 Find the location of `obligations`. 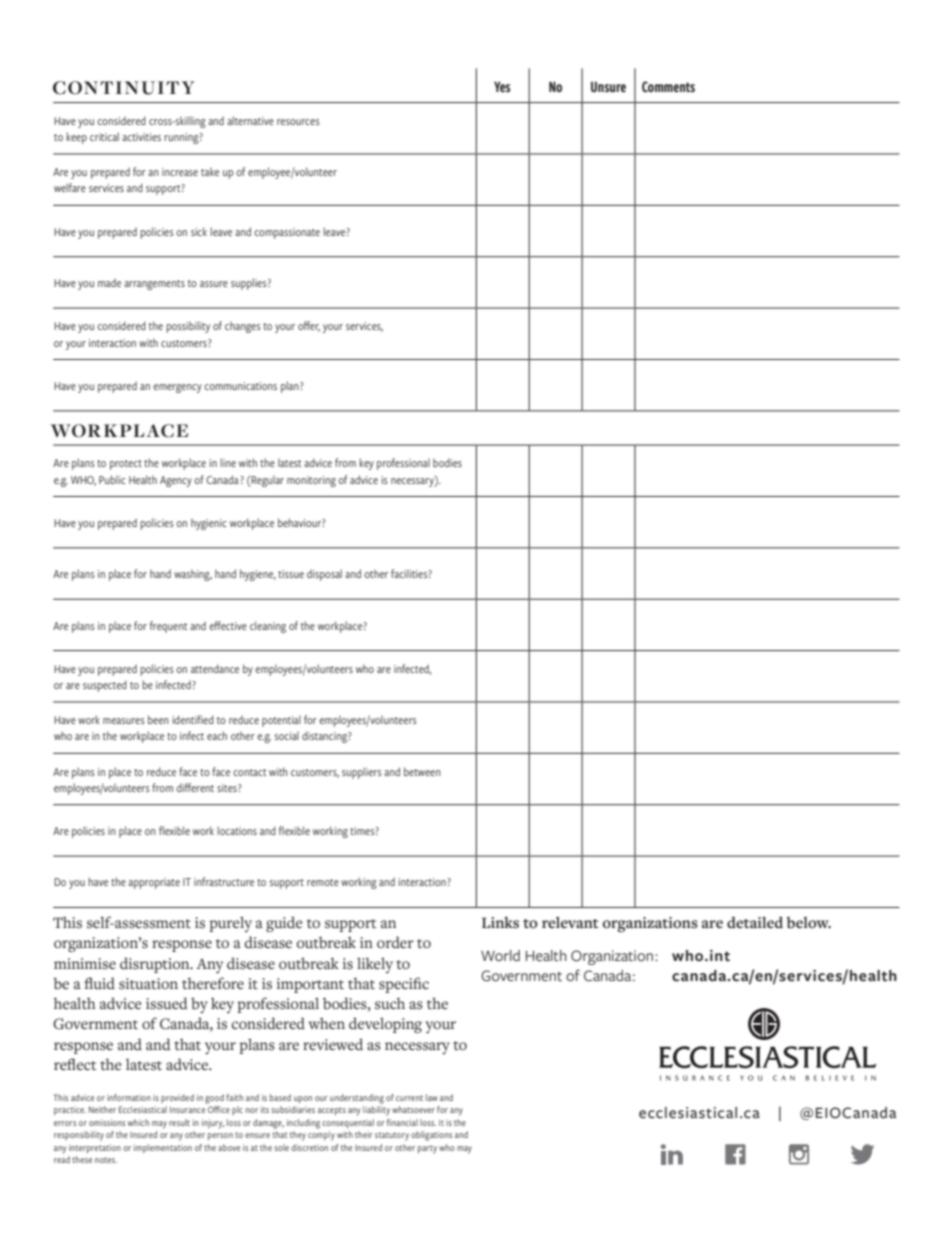

obligations is located at coordinates (431, 1136).
